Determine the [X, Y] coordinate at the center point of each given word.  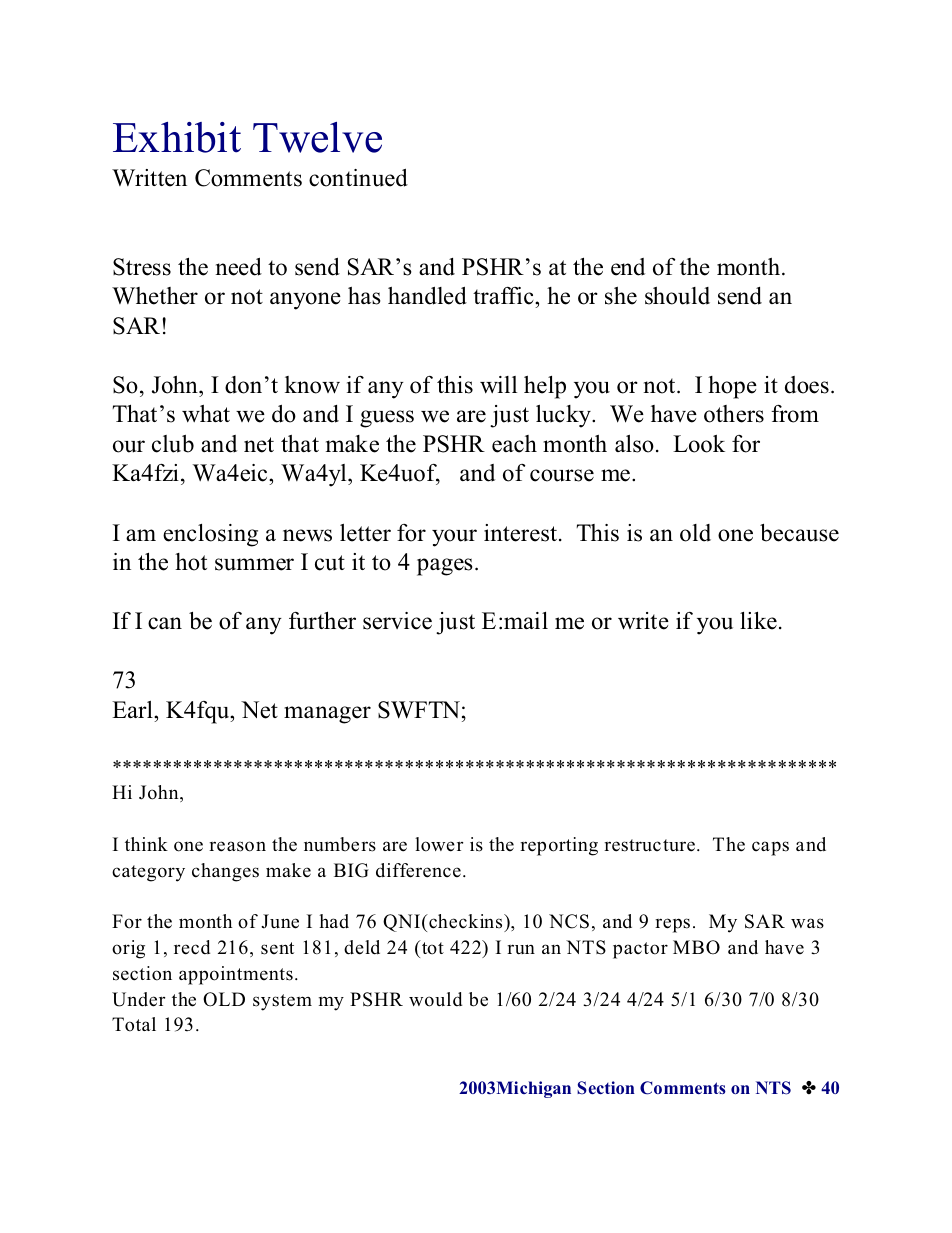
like [758, 621]
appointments [236, 975]
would [435, 999]
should [677, 296]
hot [191, 562]
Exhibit [177, 137]
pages [445, 567]
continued [358, 178]
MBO [696, 947]
